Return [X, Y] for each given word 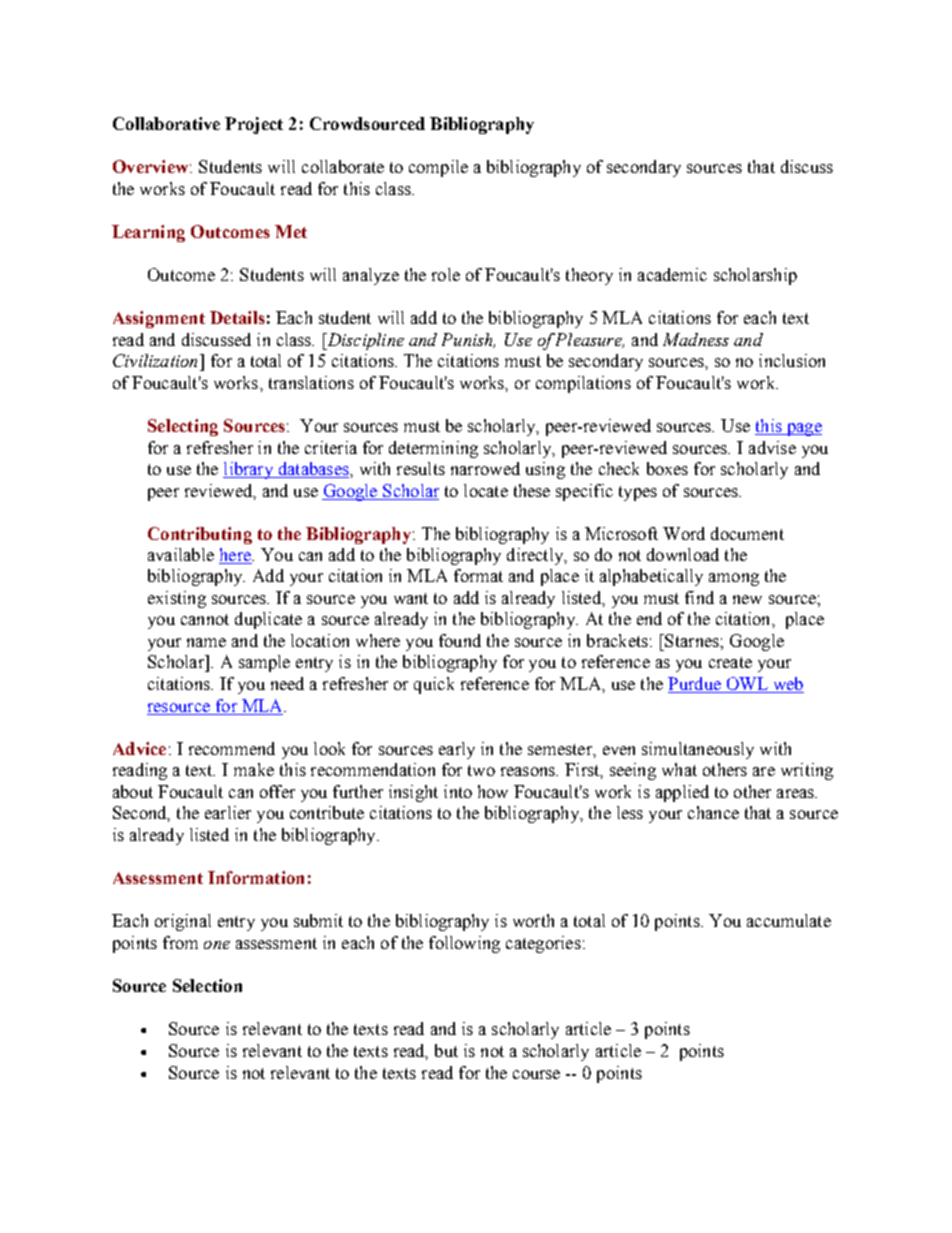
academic [672, 274]
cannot [205, 619]
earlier [228, 812]
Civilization [157, 360]
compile [438, 168]
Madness [696, 339]
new [747, 599]
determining [433, 449]
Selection [207, 985]
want [411, 598]
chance [713, 812]
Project [254, 125]
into [458, 791]
